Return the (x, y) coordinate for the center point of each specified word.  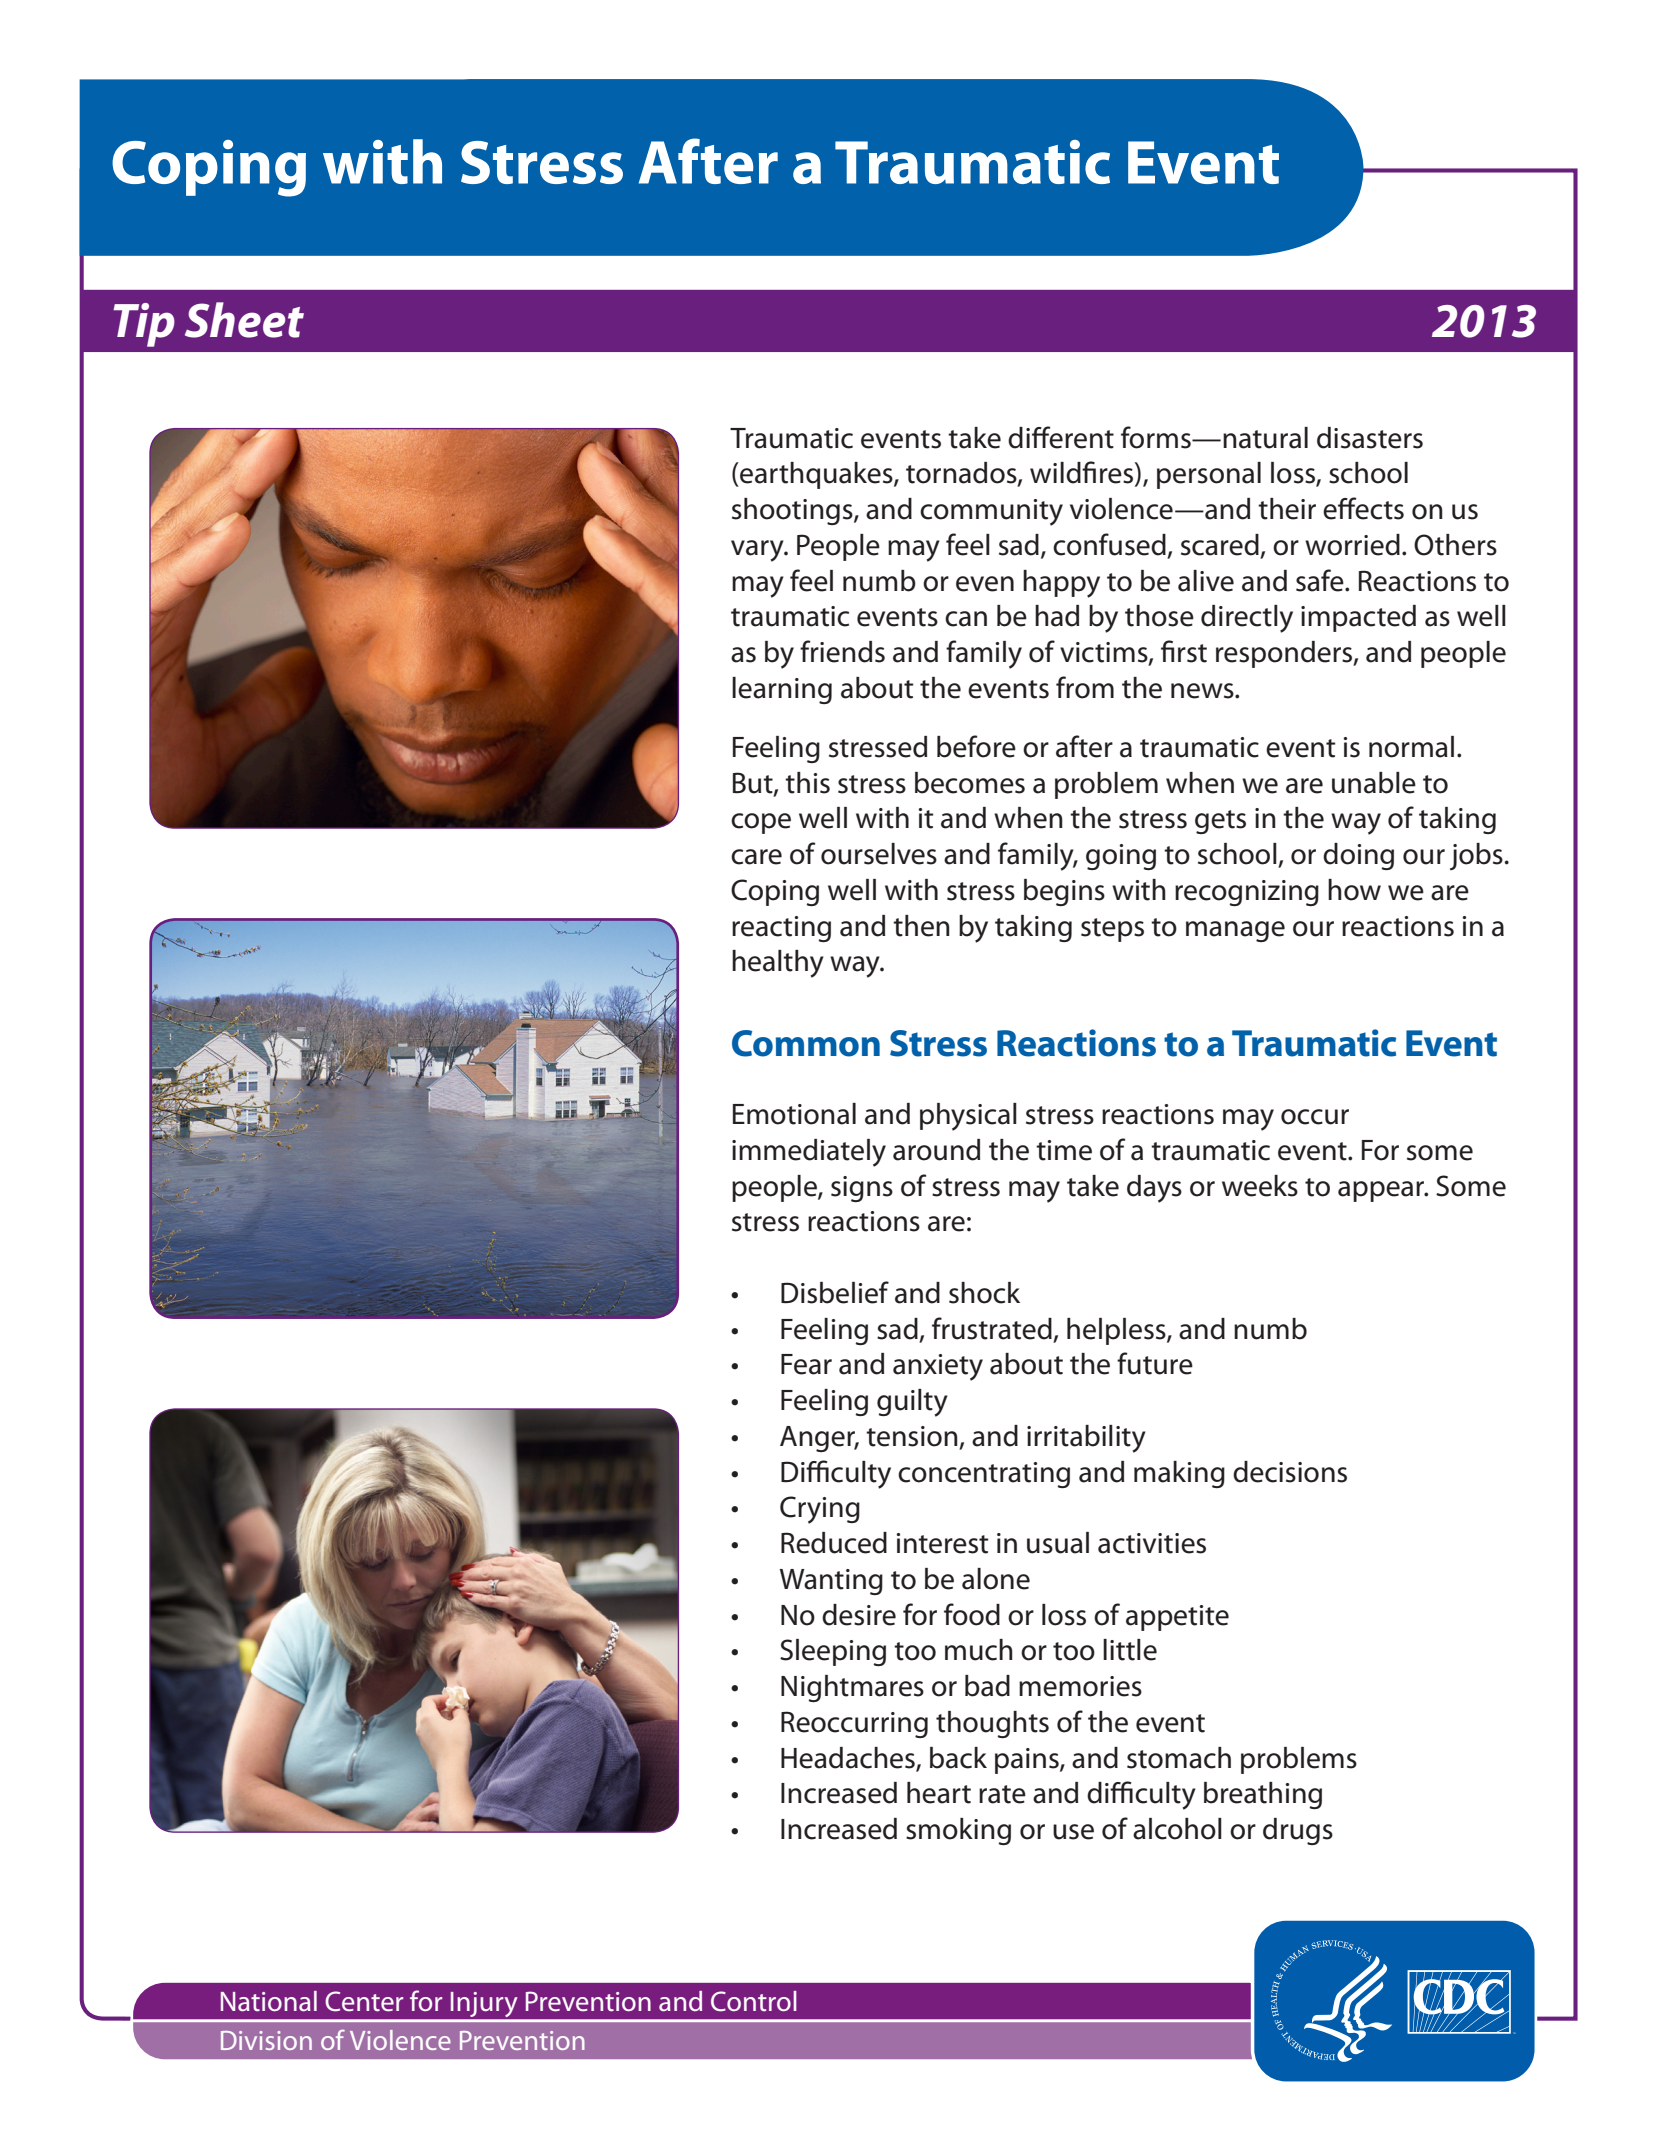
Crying (820, 1510)
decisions (1290, 1472)
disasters (1370, 438)
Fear (806, 1364)
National (269, 2001)
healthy (778, 964)
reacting (781, 929)
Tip (144, 325)
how (1354, 890)
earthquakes (816, 475)
